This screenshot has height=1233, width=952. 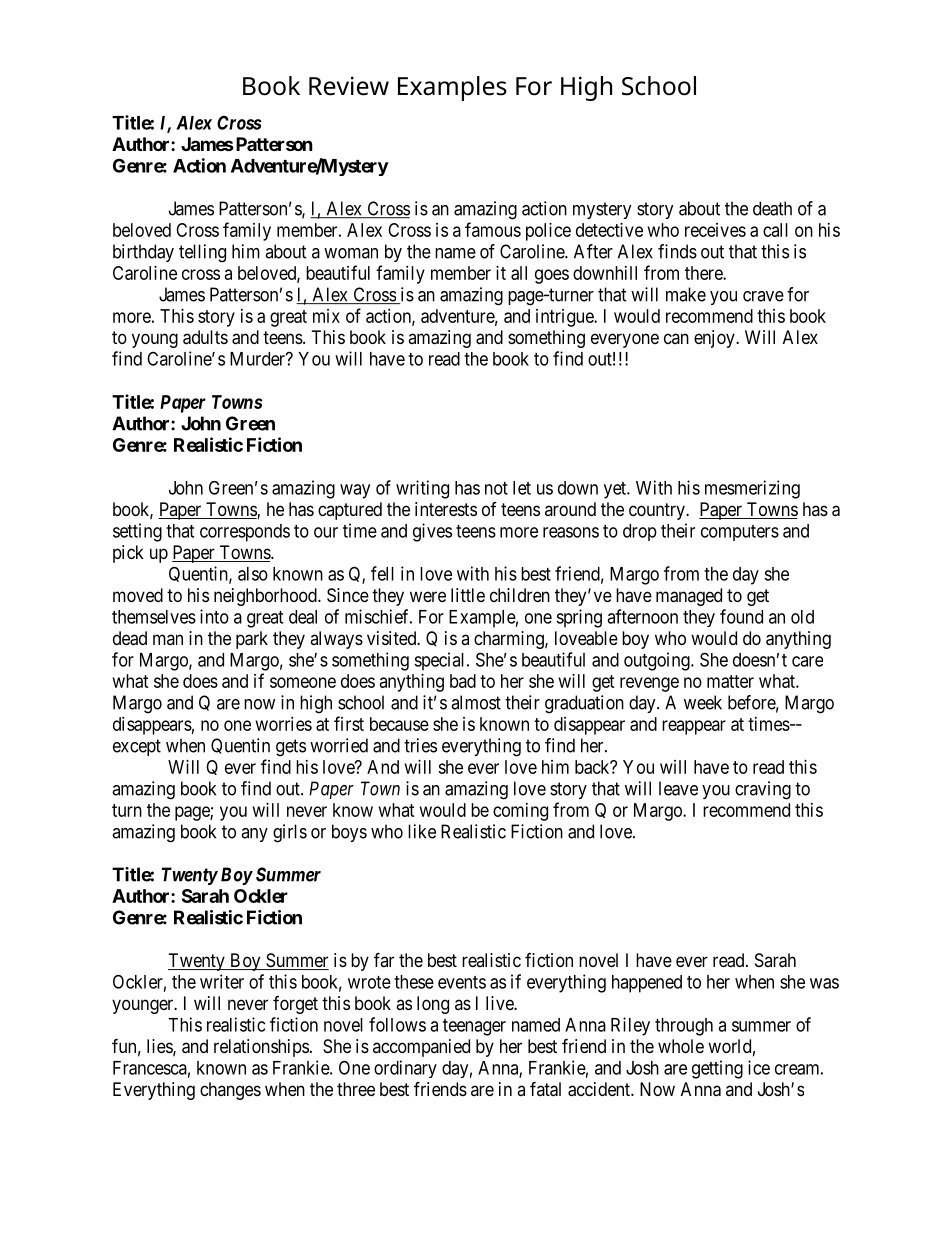 I want to click on Review, so click(x=349, y=86).
